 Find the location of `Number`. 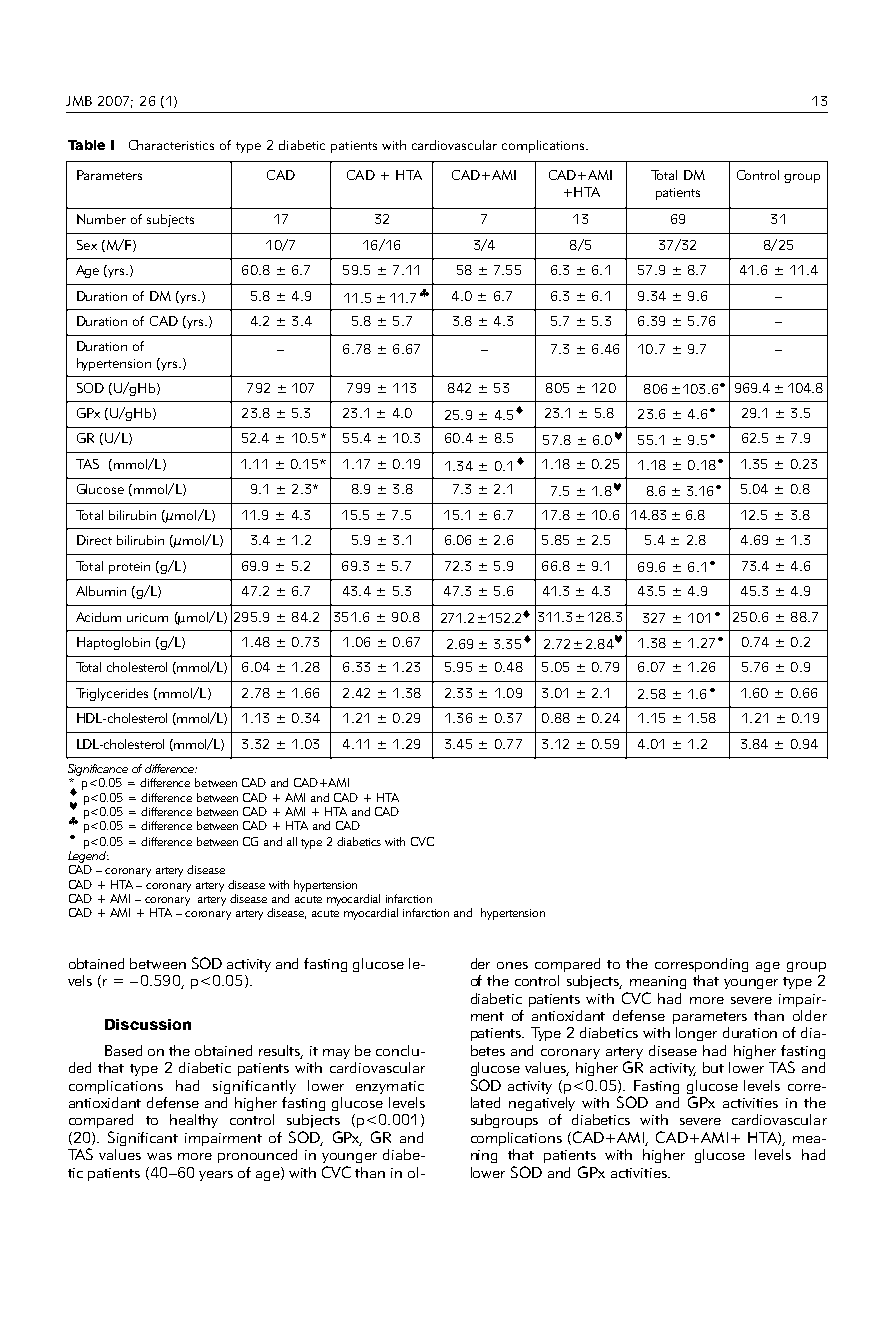

Number is located at coordinates (101, 219).
